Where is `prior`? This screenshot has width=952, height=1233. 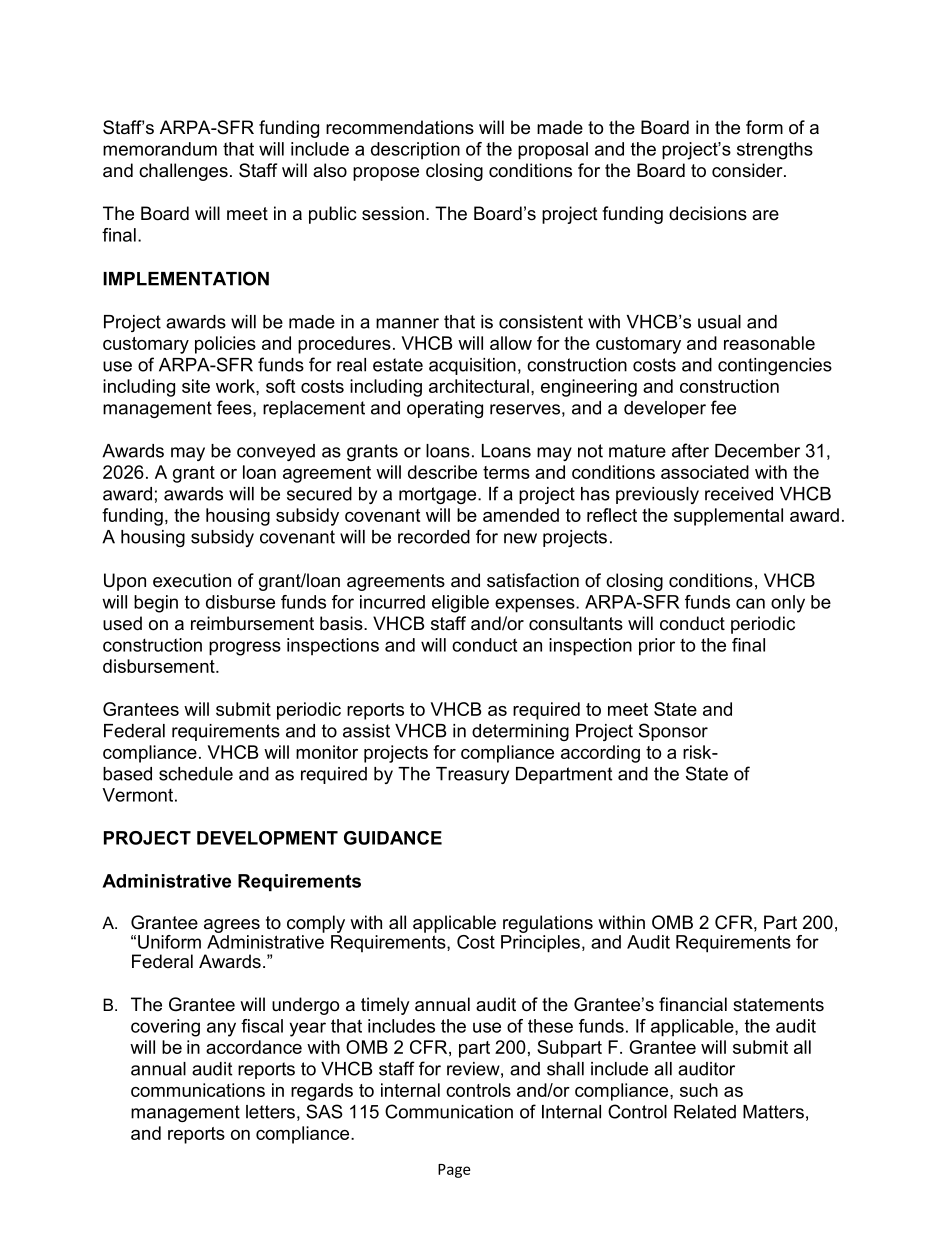 prior is located at coordinates (657, 647).
